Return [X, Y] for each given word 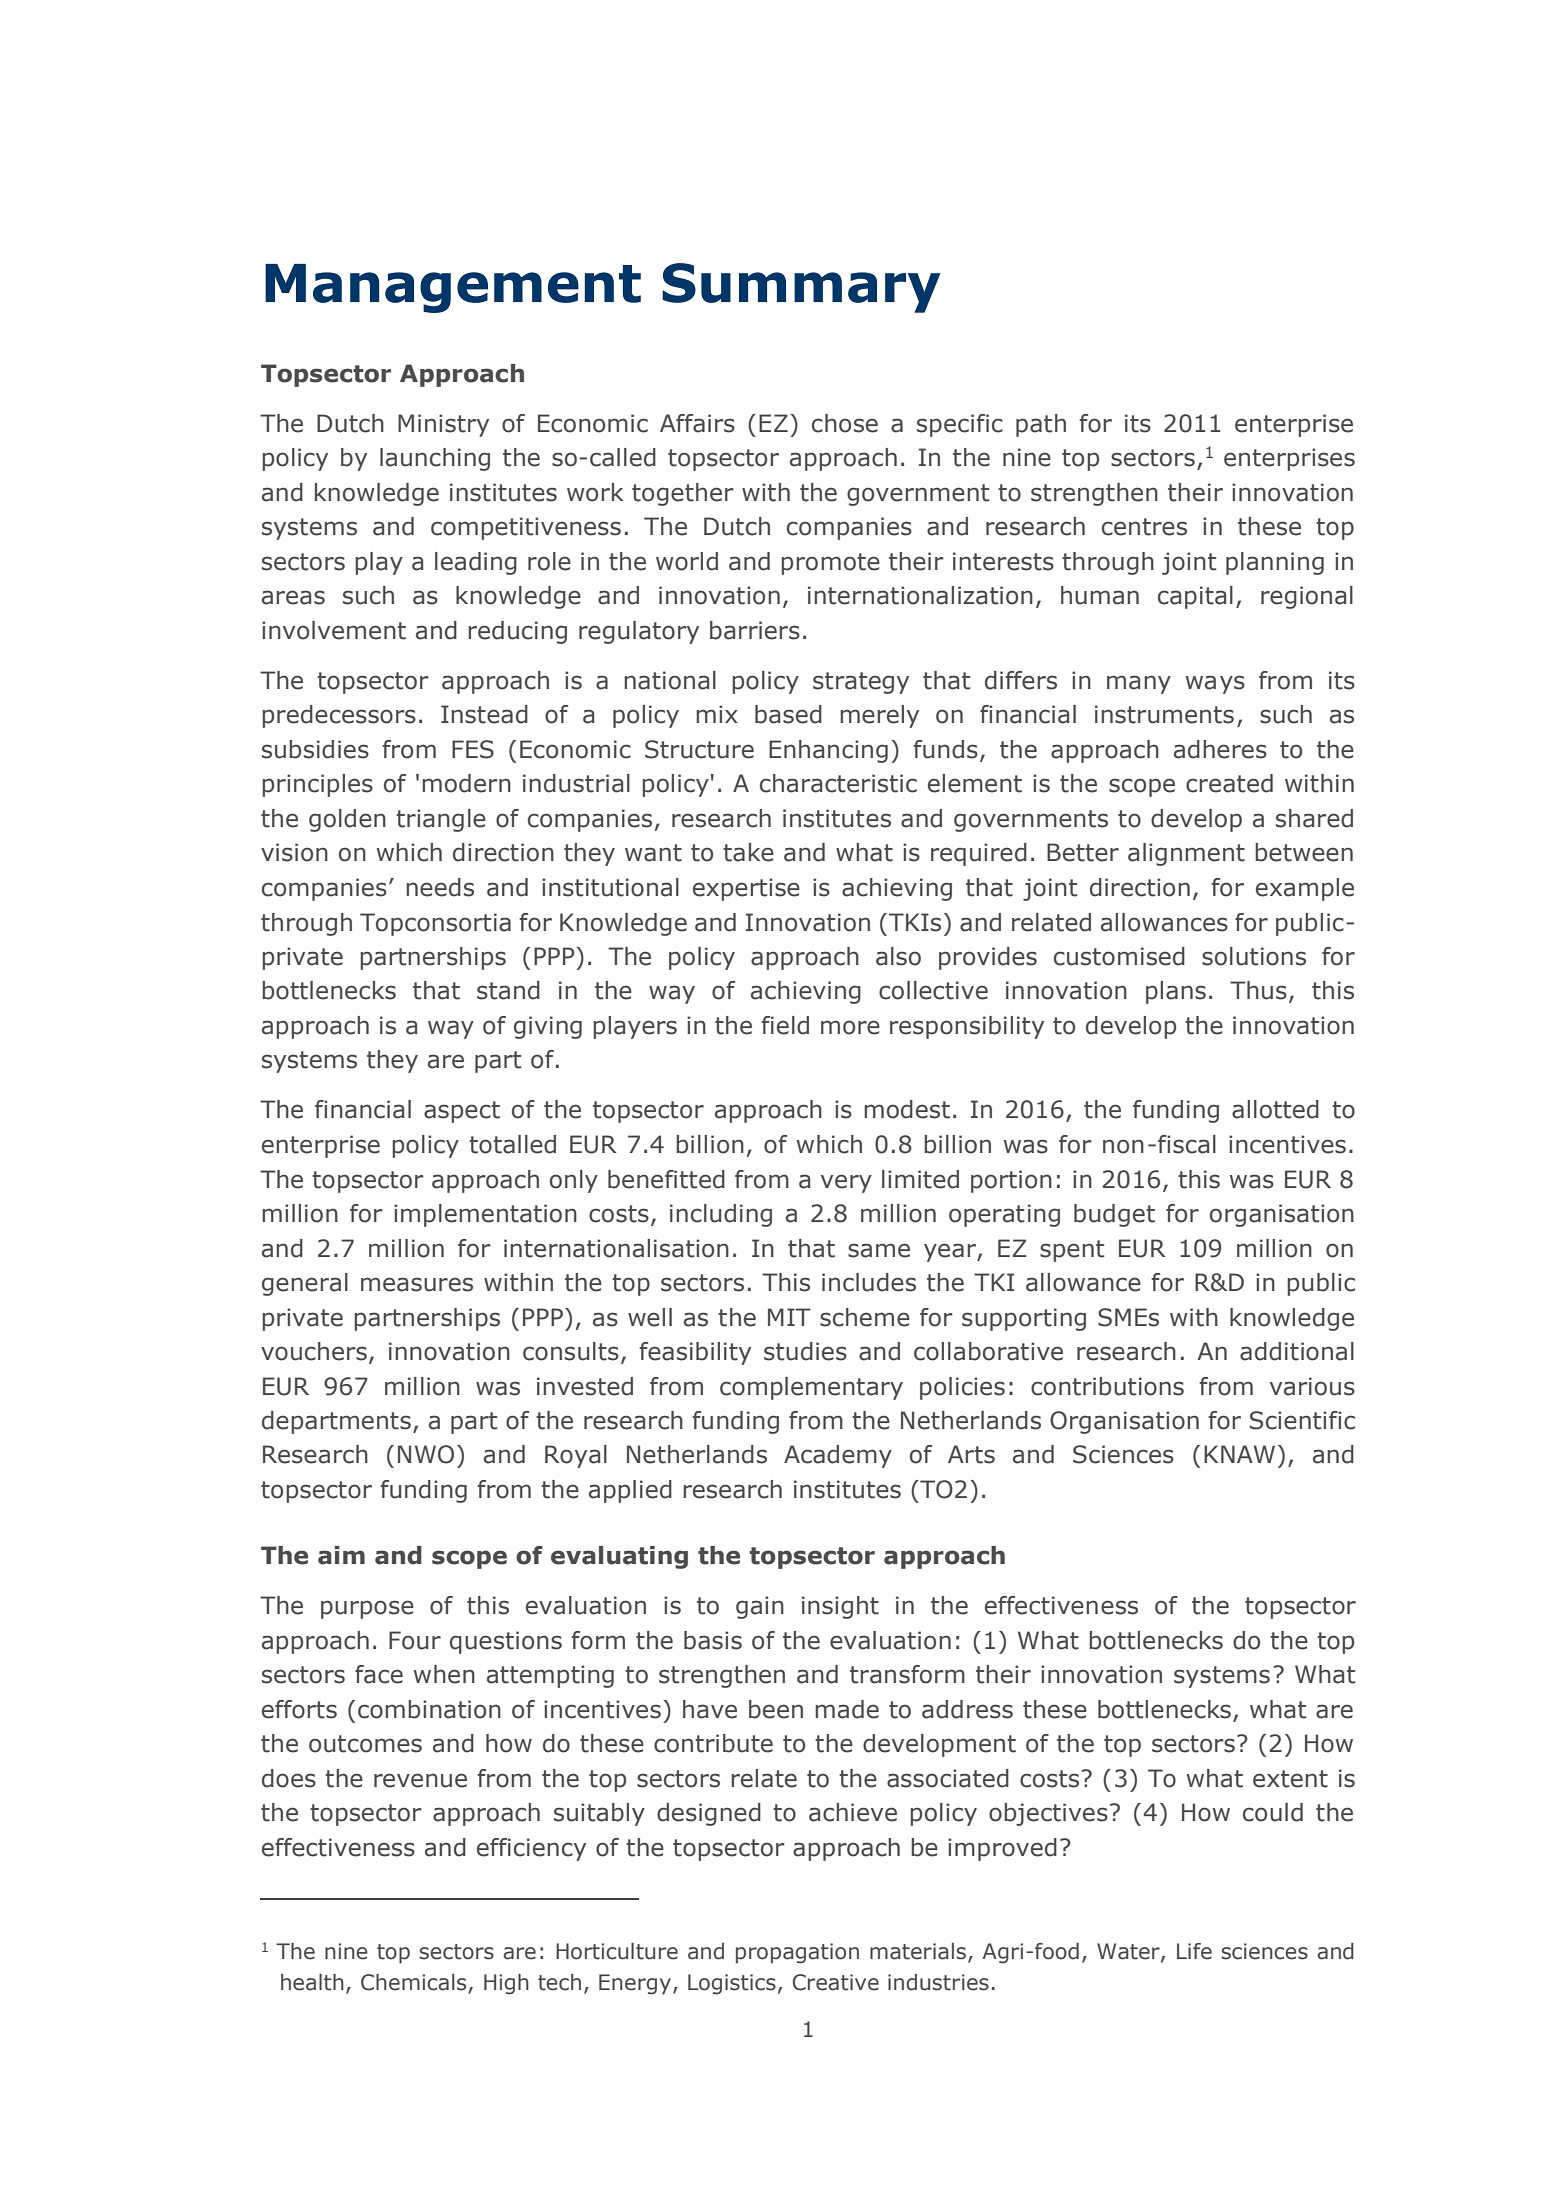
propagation [797, 1953]
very [846, 1183]
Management [453, 288]
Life [1194, 1951]
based [788, 714]
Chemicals [415, 1983]
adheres [1220, 749]
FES [473, 749]
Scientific [1302, 1420]
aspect [462, 1112]
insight [840, 1607]
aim [341, 1555]
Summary [801, 288]
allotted [1275, 1109]
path [1041, 425]
